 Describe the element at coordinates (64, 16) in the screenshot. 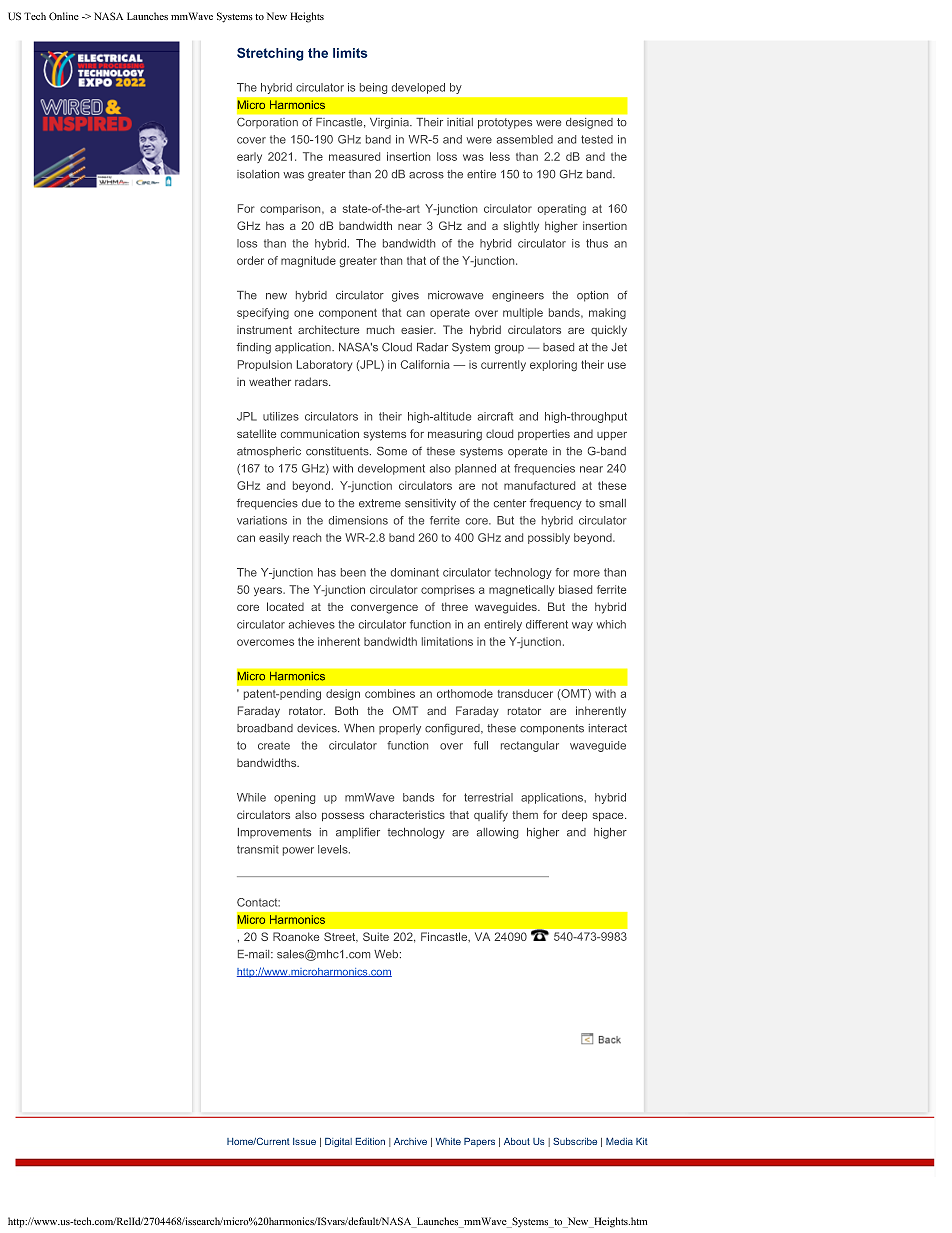

I see `Online` at that location.
